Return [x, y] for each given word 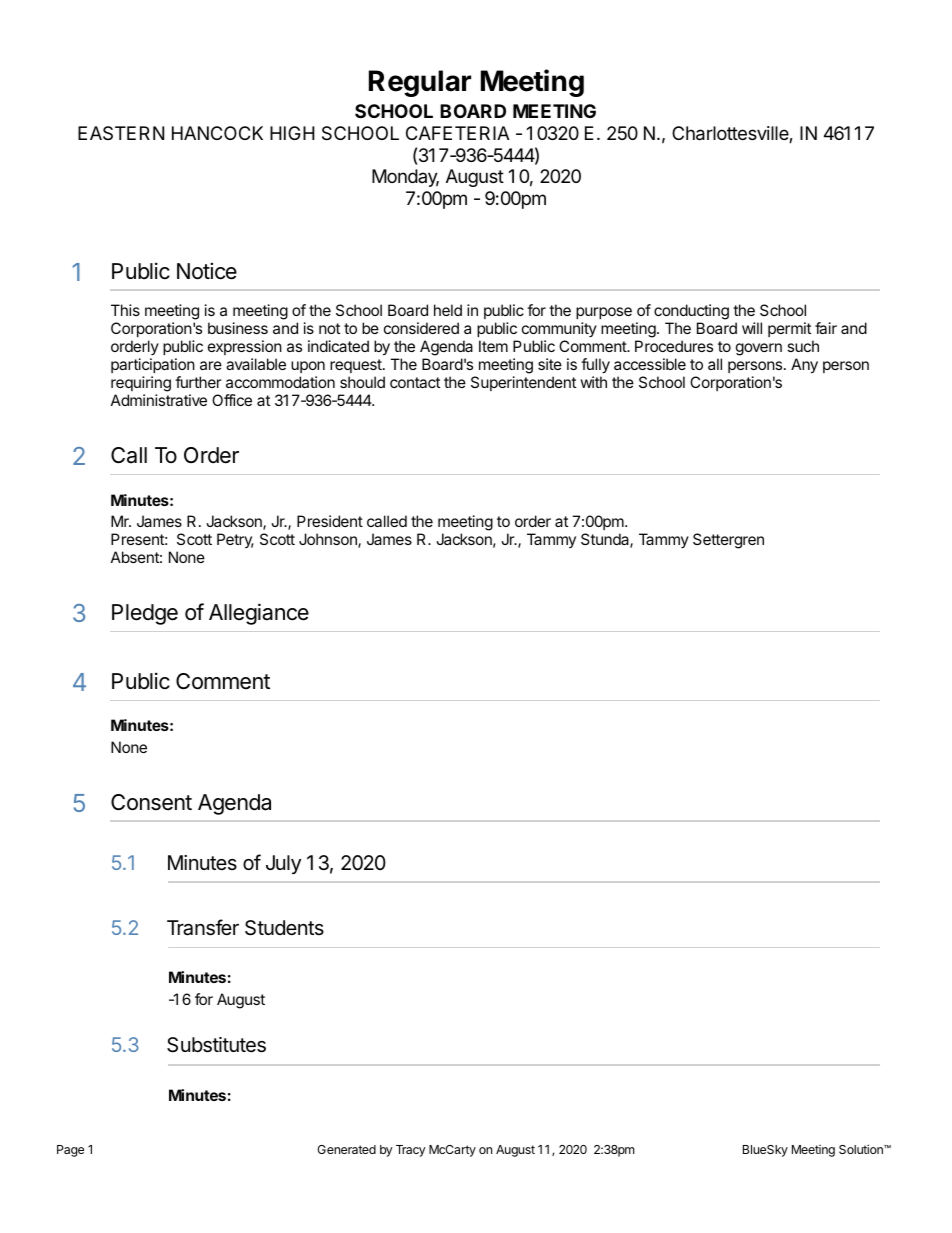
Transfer [203, 927]
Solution [862, 1149]
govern [759, 349]
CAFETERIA [458, 133]
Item [493, 346]
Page [70, 1151]
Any [804, 366]
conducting [691, 313]
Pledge [145, 614]
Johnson [329, 540]
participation [153, 367]
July [283, 864]
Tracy [411, 1151]
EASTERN [121, 133]
